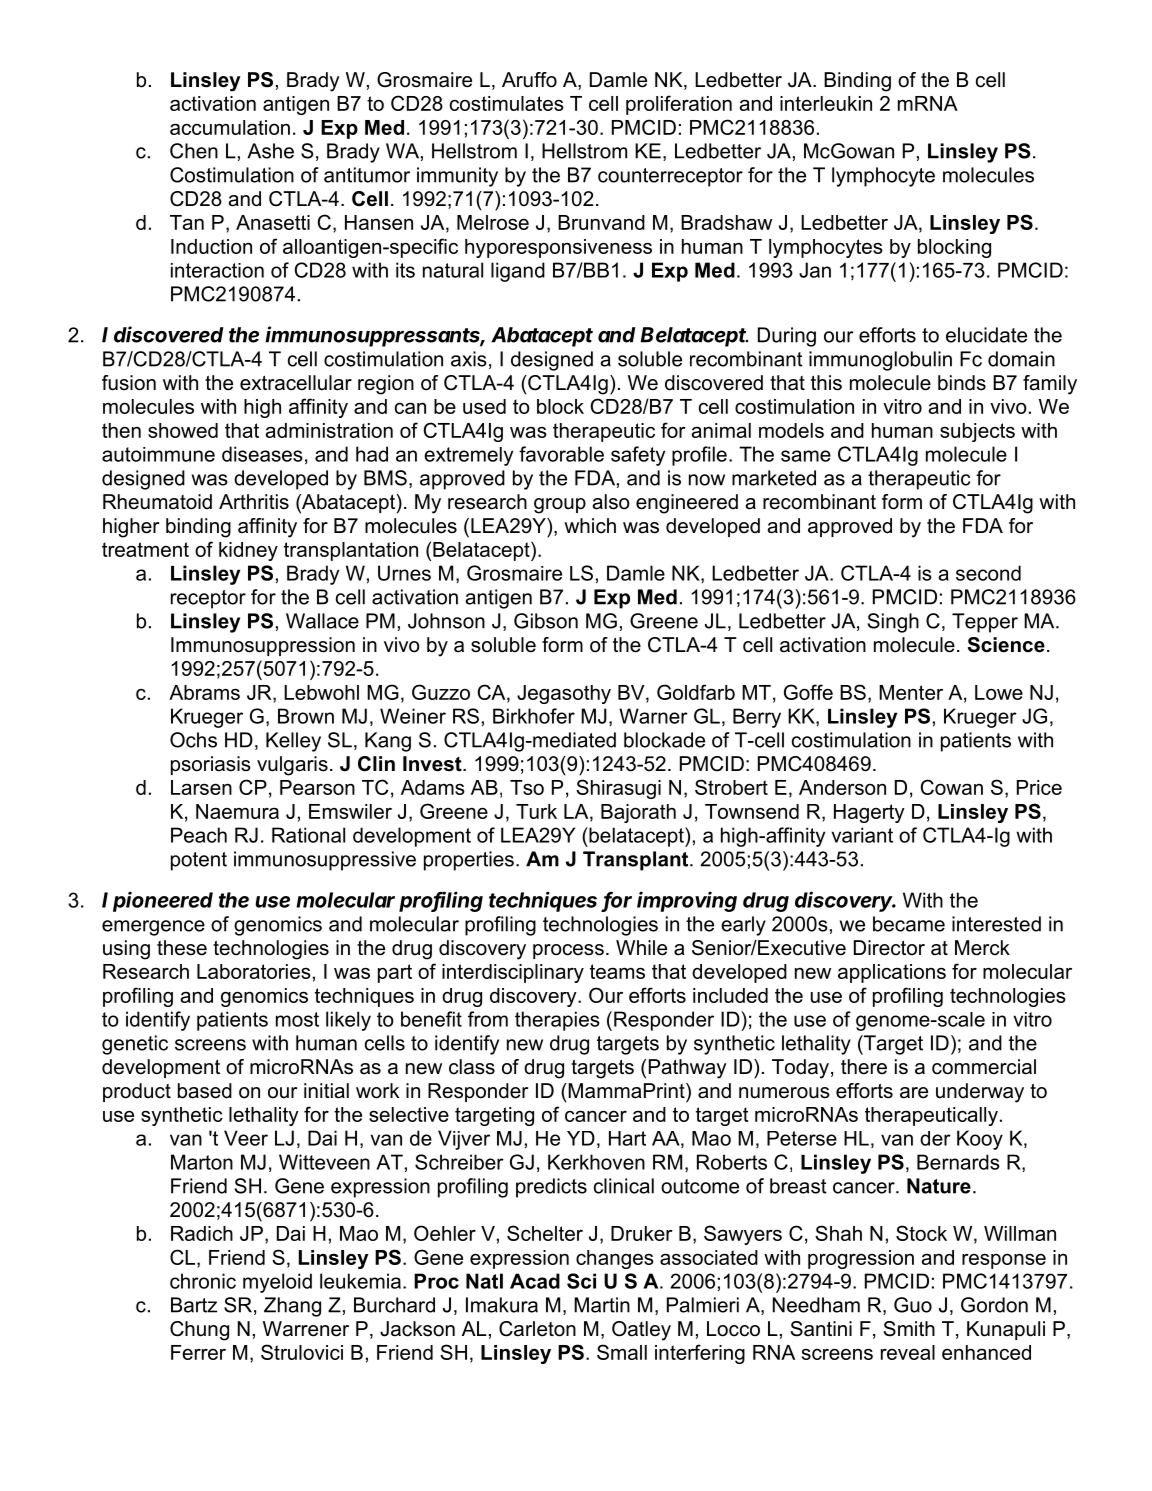  What do you see at coordinates (211, 765) in the image?
I see `psoriasis` at bounding box center [211, 765].
